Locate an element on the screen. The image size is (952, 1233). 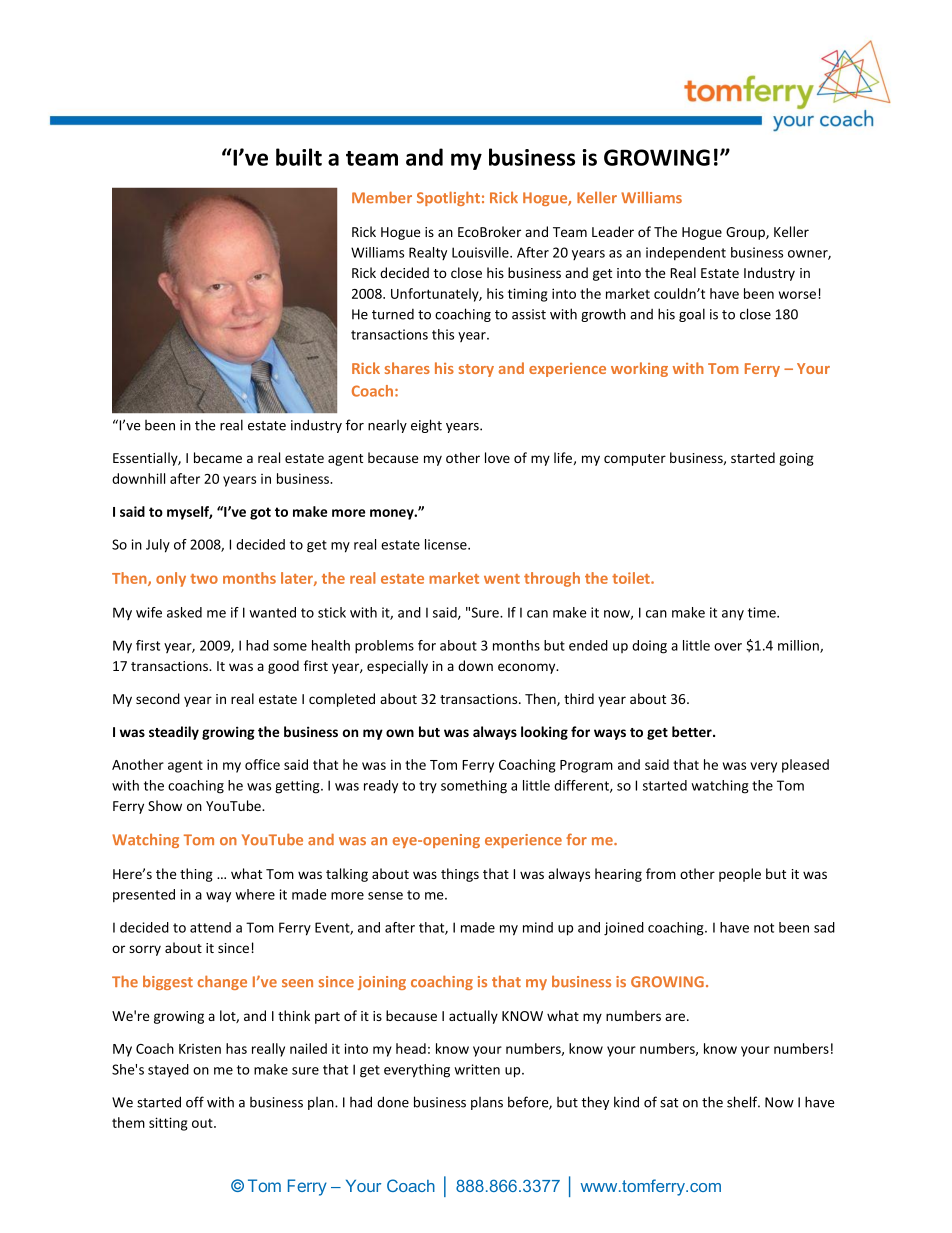
time is located at coordinates (763, 612).
